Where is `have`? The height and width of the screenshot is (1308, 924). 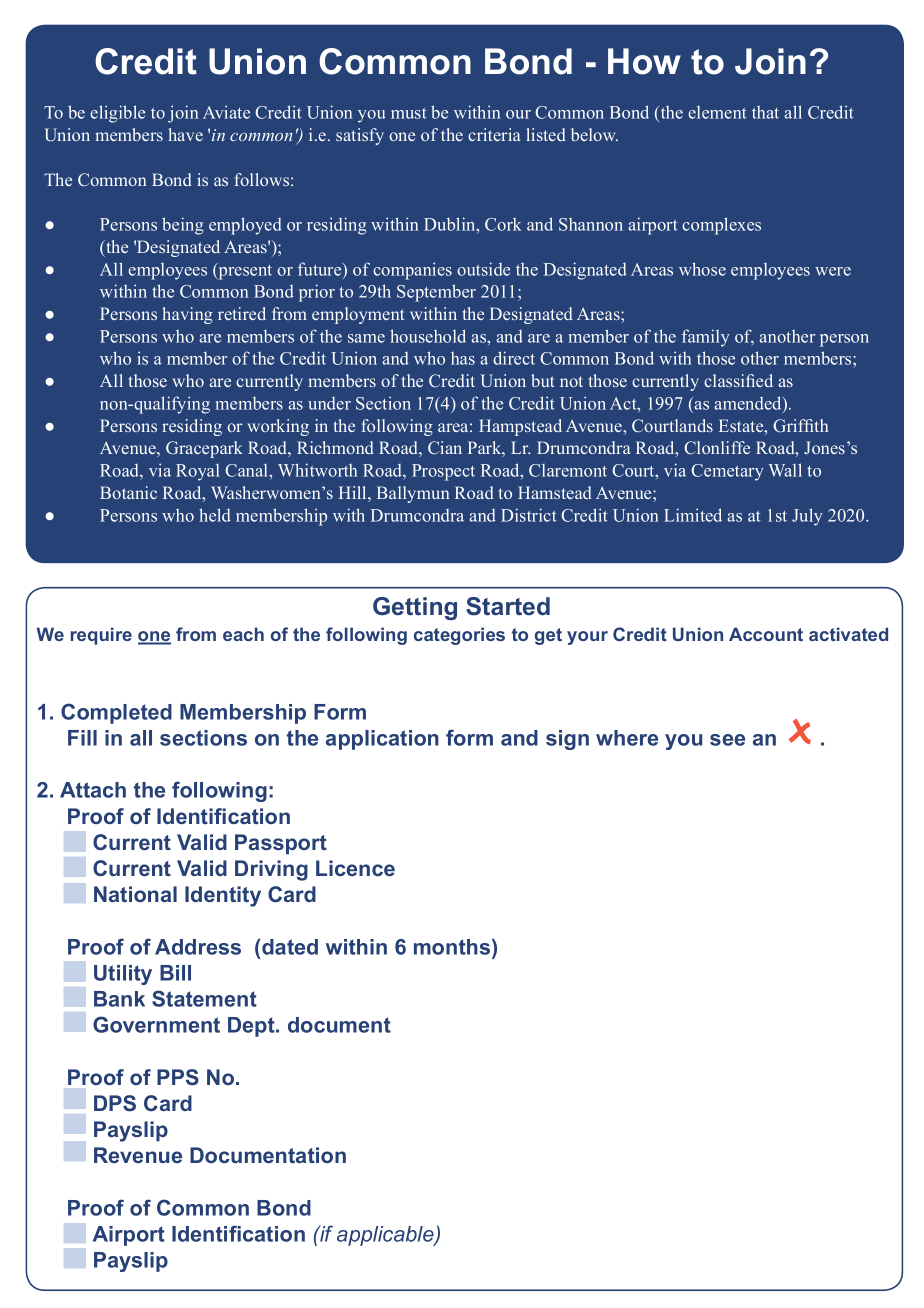
have is located at coordinates (185, 134).
